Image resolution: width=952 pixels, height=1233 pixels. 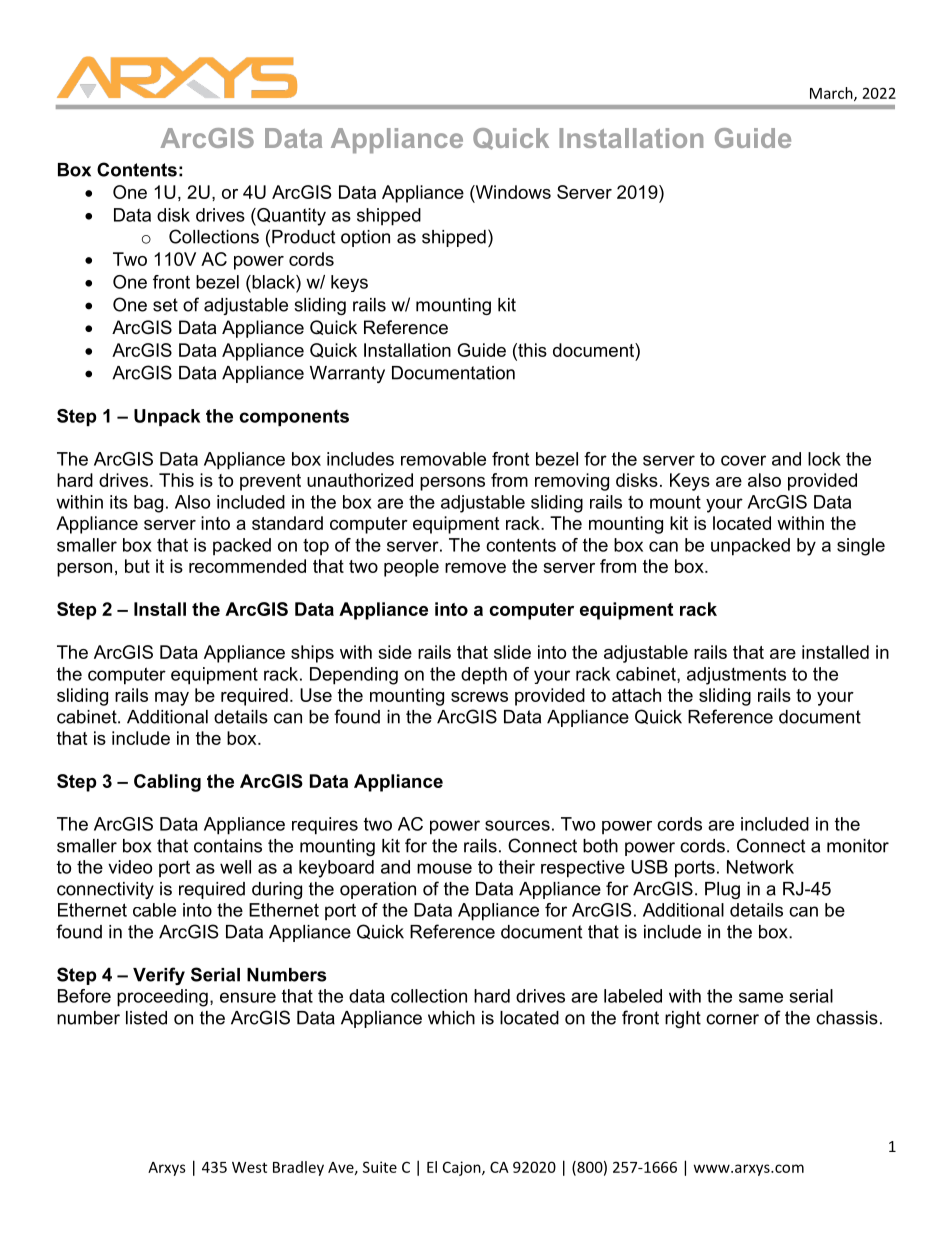 What do you see at coordinates (760, 867) in the screenshot?
I see `Network` at bounding box center [760, 867].
